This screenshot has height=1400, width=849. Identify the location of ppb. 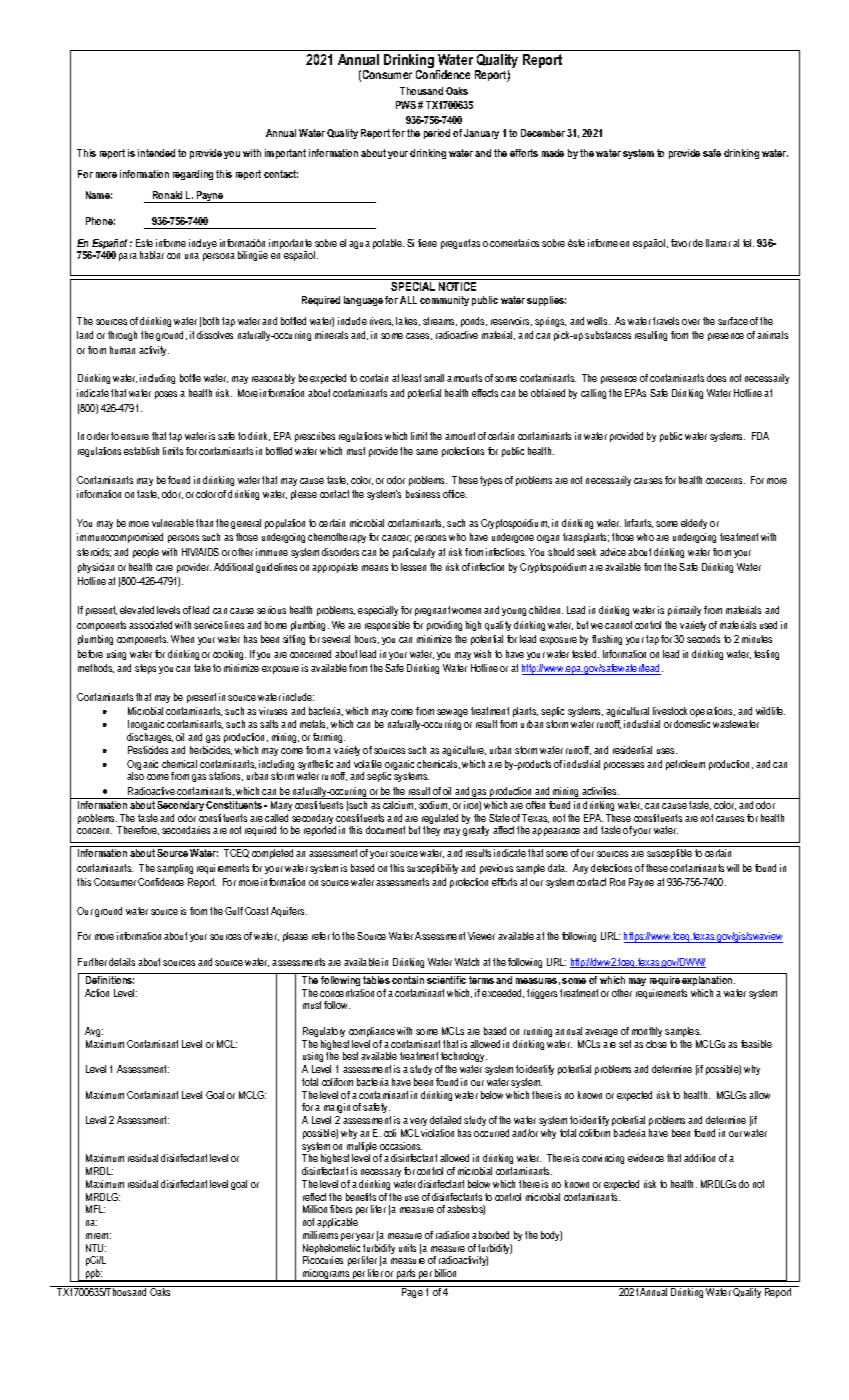
(93, 1275).
